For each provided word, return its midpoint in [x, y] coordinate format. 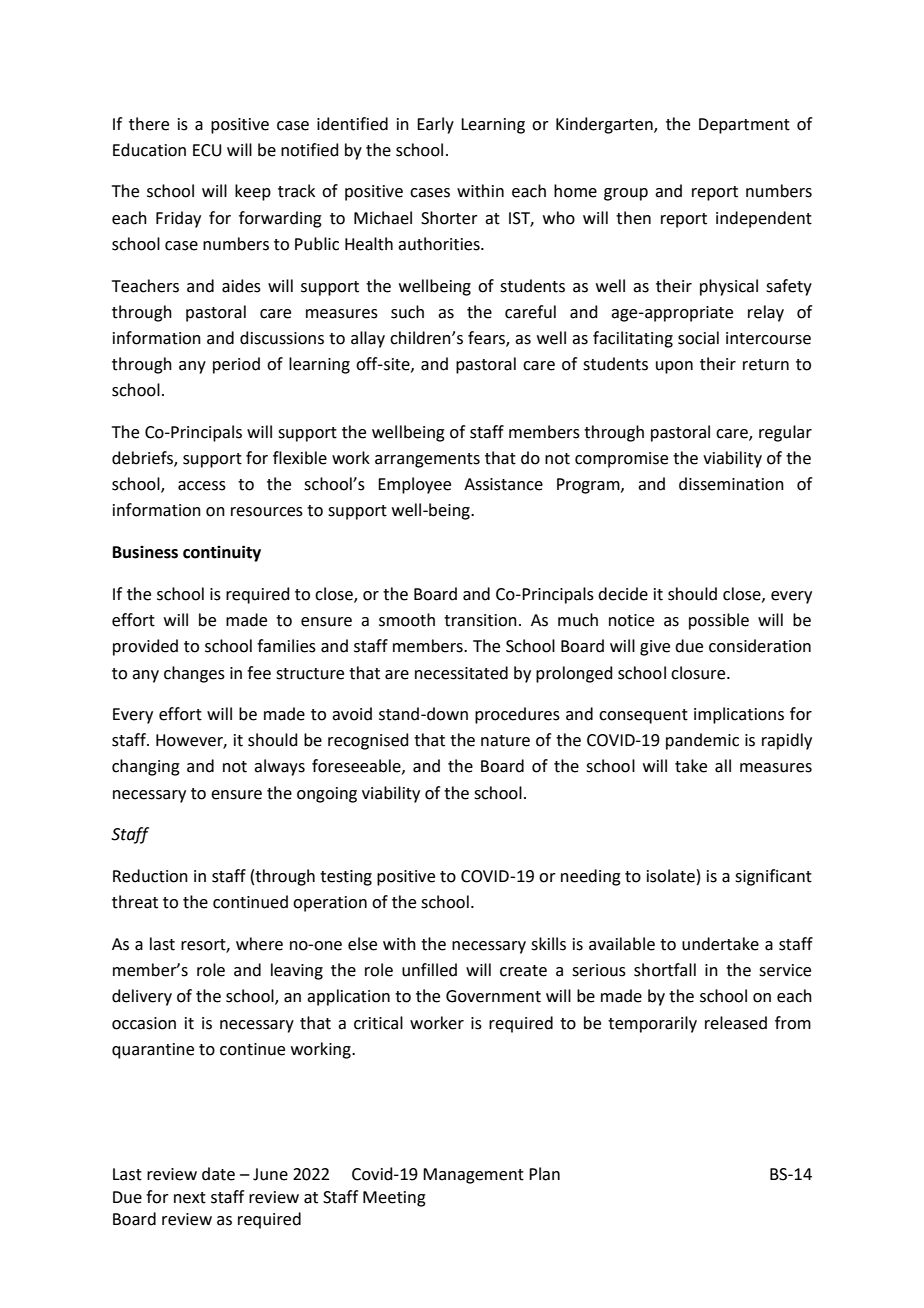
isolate [671, 876]
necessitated [461, 673]
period [236, 365]
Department [744, 126]
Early [435, 125]
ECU [207, 150]
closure [699, 673]
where [259, 944]
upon [674, 367]
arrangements [427, 460]
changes [194, 674]
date [218, 1174]
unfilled [429, 970]
